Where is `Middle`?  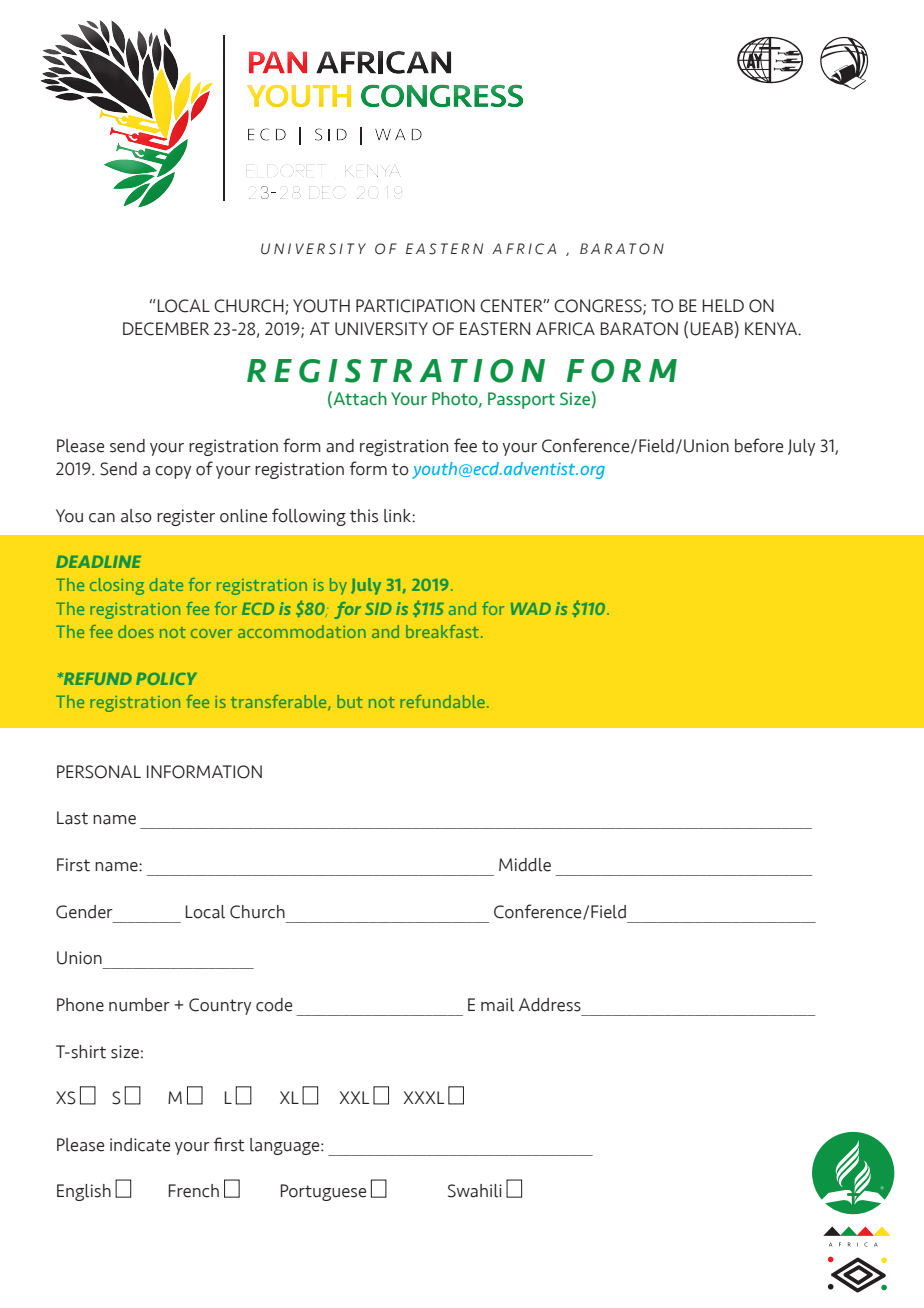
Middle is located at coordinates (525, 865).
